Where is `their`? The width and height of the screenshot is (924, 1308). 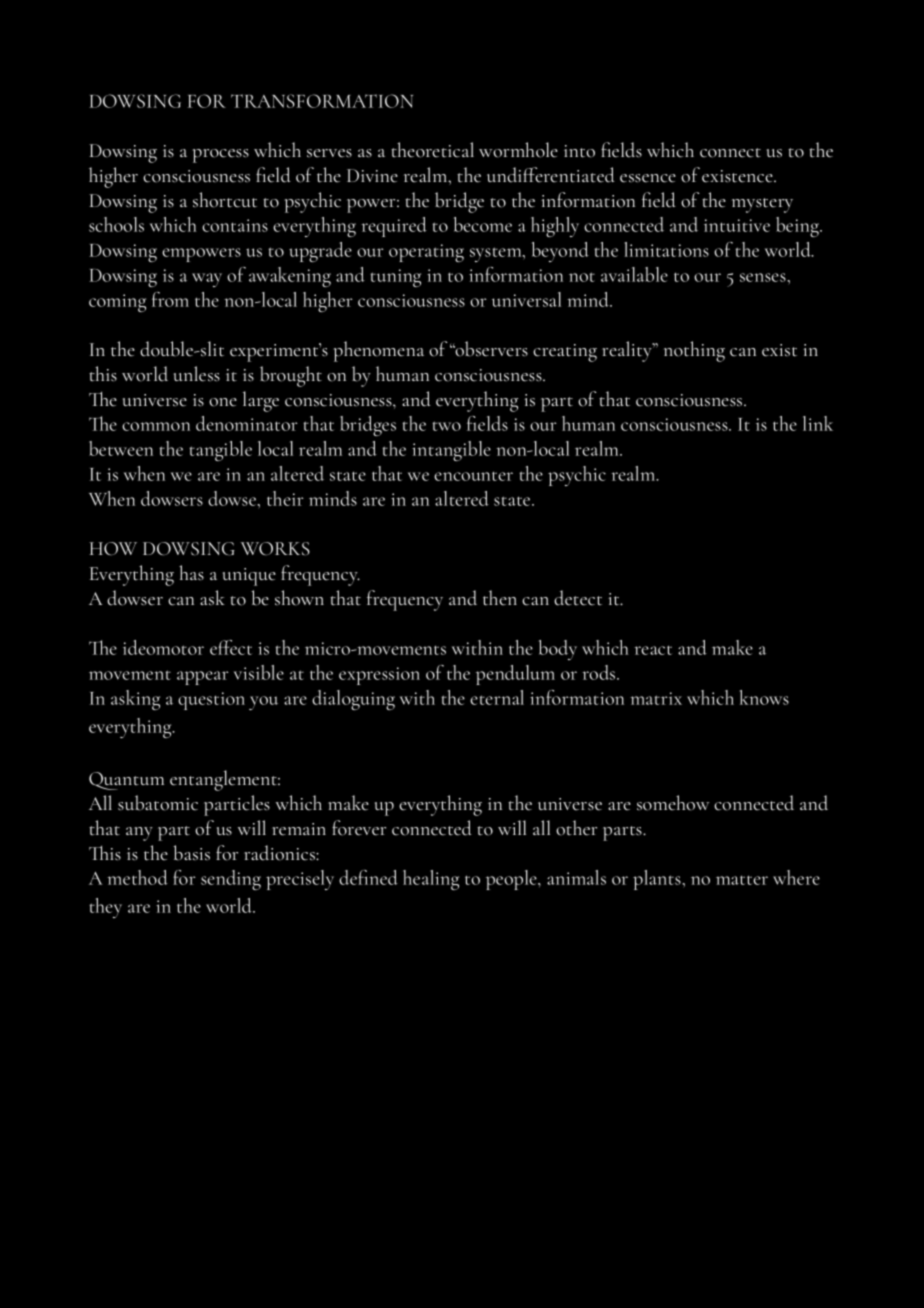
their is located at coordinates (285, 498).
